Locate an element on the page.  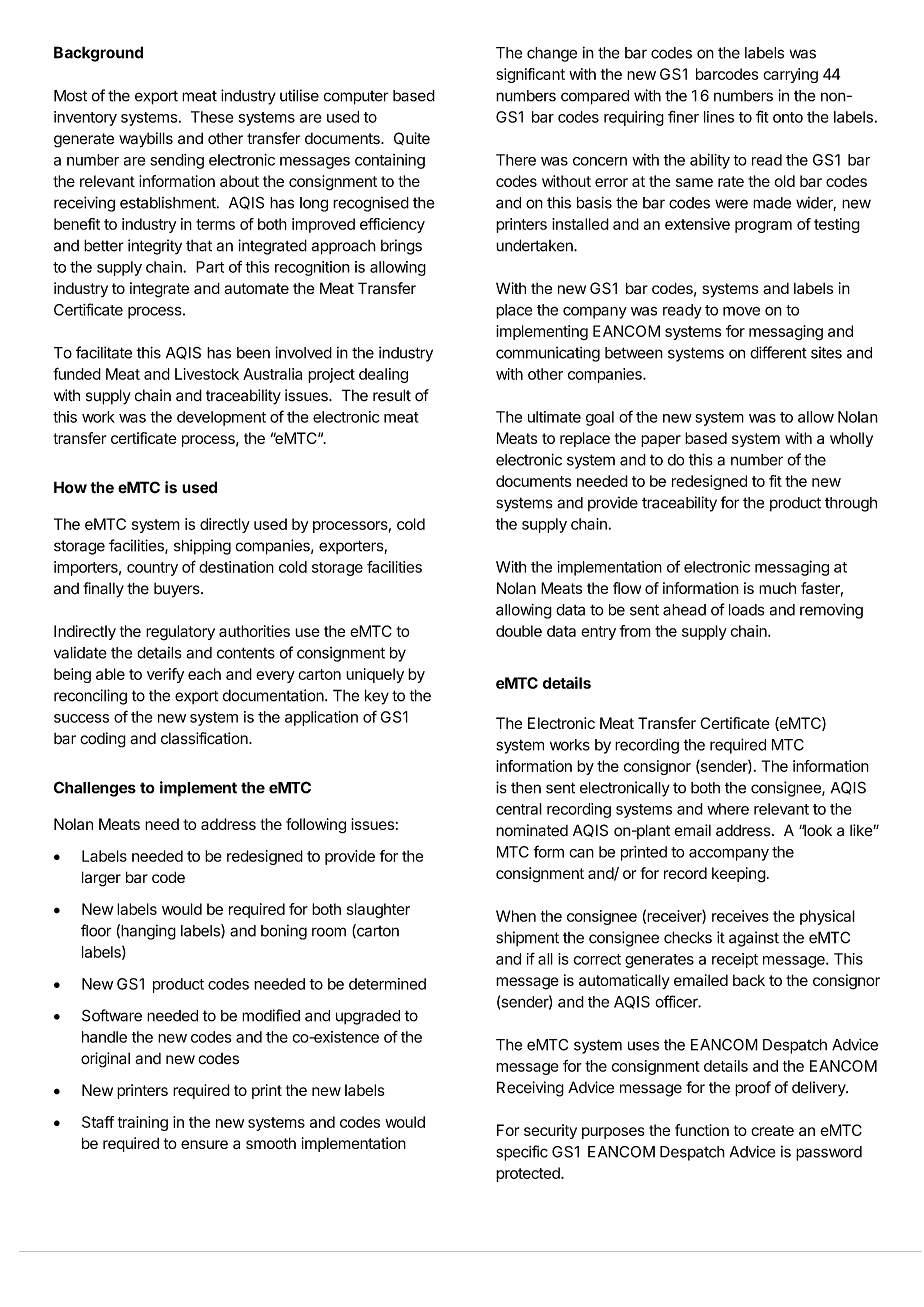
loads is located at coordinates (746, 610).
